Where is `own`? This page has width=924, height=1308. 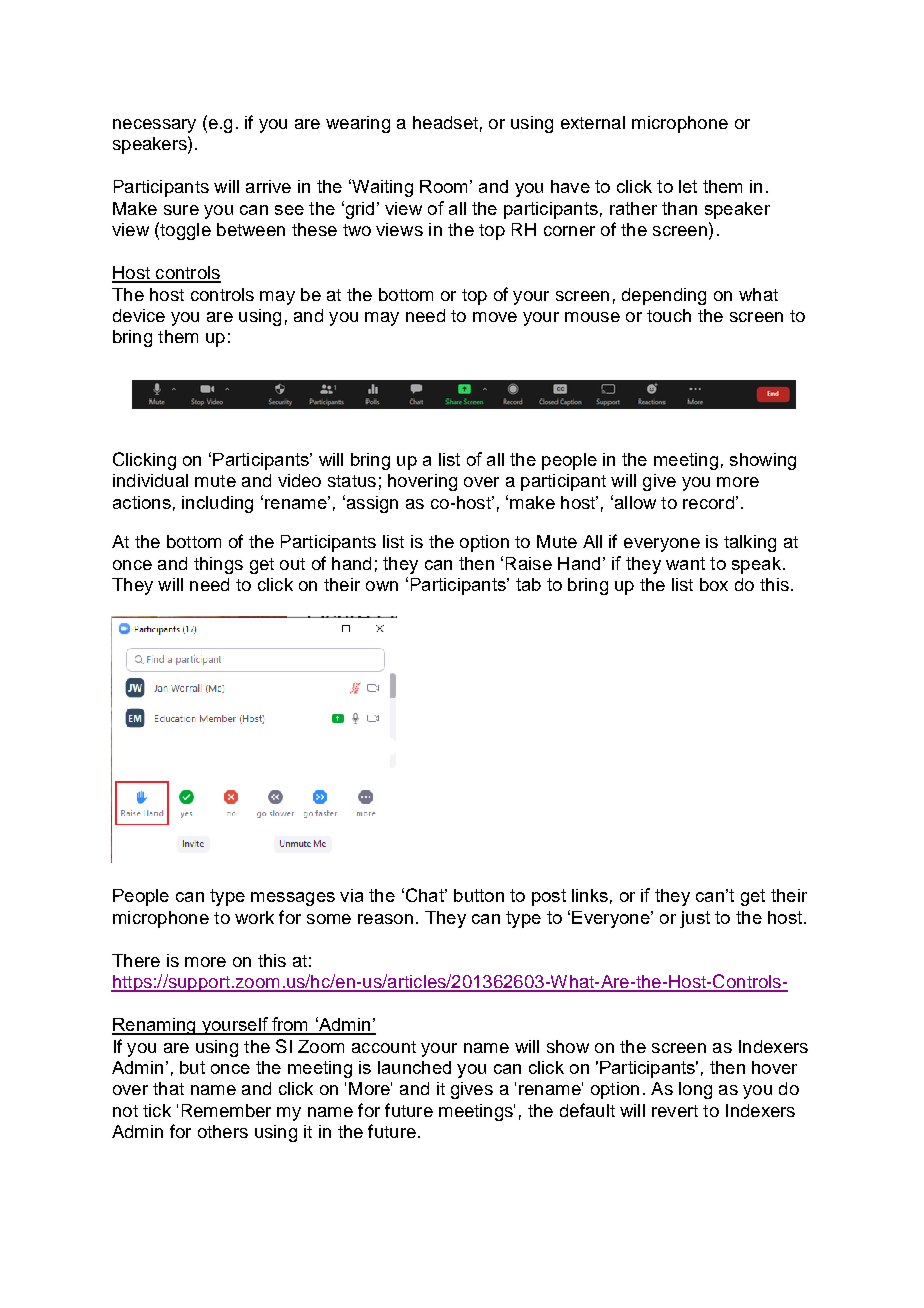
own is located at coordinates (382, 586).
